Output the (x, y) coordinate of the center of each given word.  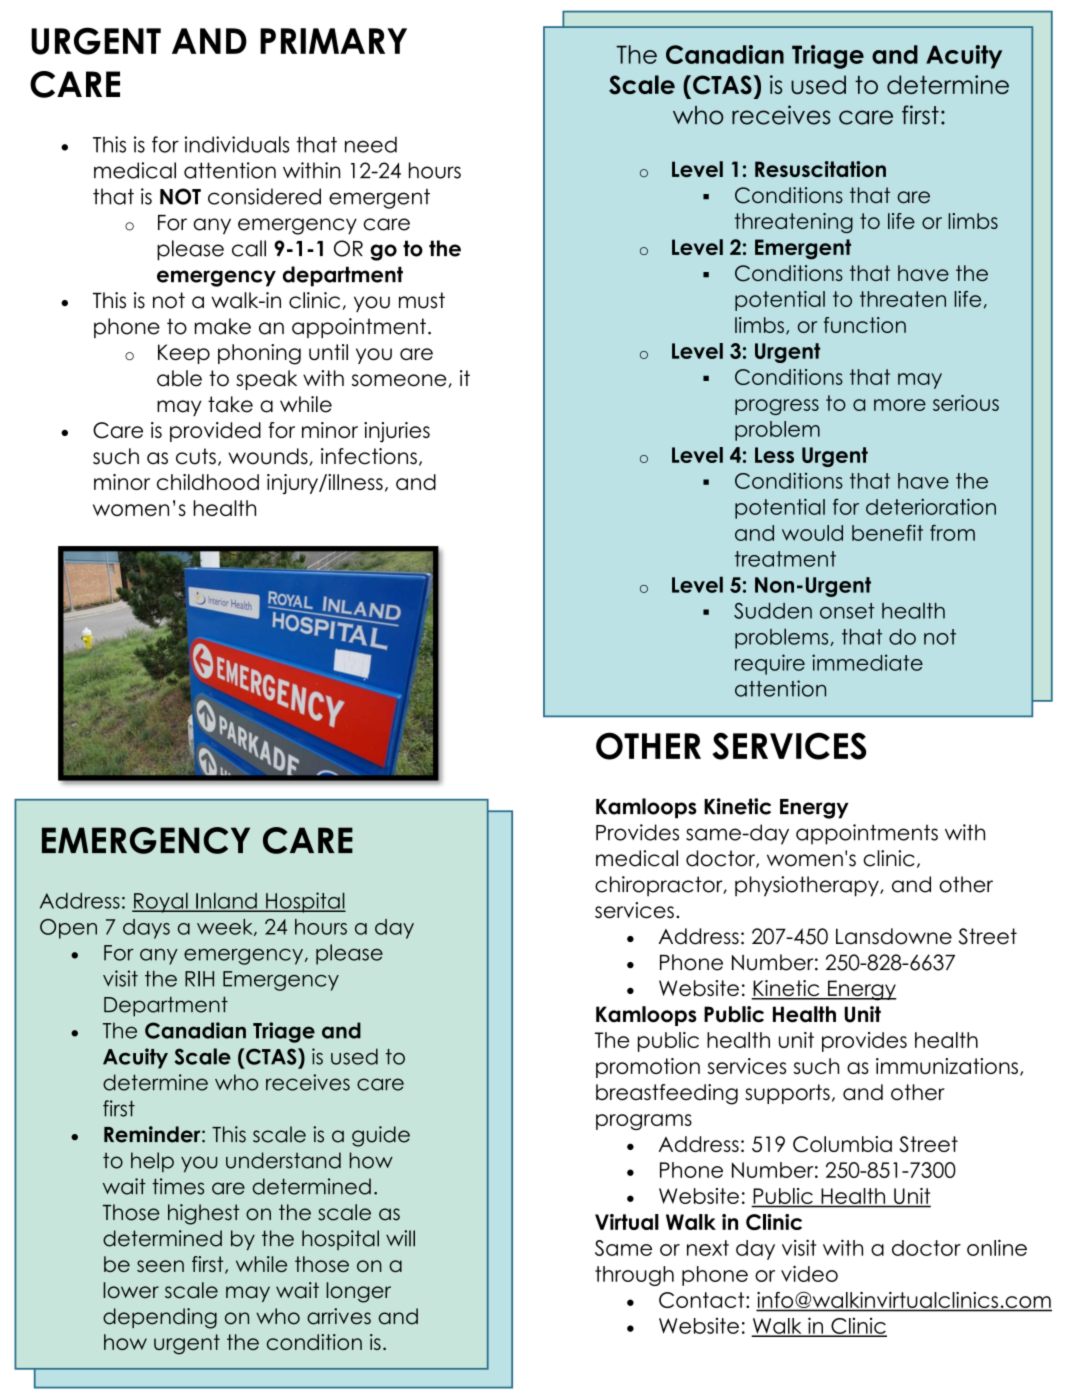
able (179, 378)
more (900, 405)
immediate (867, 662)
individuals (237, 144)
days (146, 929)
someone (399, 380)
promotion (648, 1068)
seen (160, 1266)
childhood (208, 482)
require (770, 664)
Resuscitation (820, 169)
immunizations (947, 1066)
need (371, 144)
